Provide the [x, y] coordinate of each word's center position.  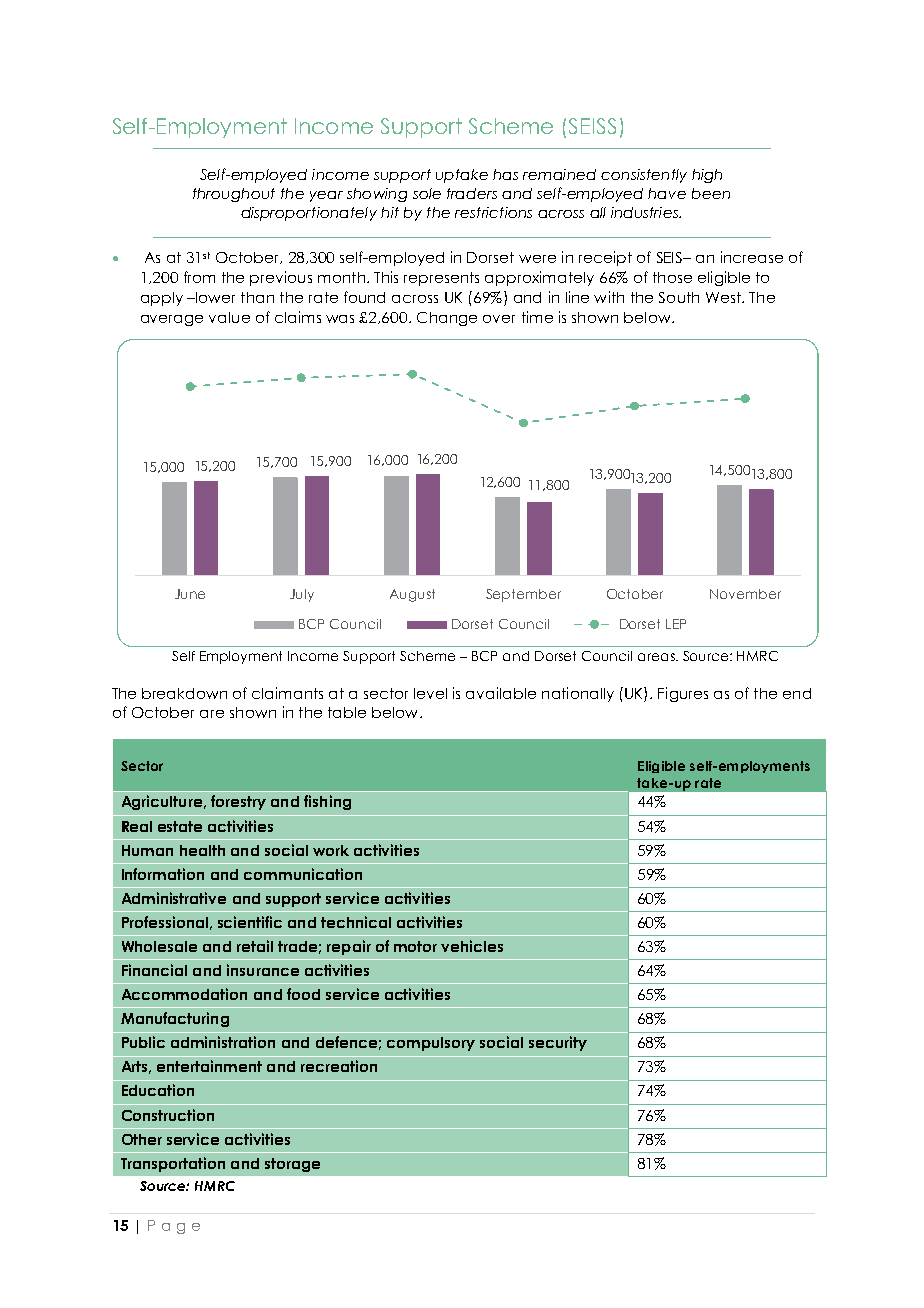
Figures [683, 694]
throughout [234, 195]
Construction [168, 1115]
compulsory [431, 1044]
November [745, 594]
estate [180, 826]
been [711, 193]
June [190, 594]
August [412, 595]
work [331, 850]
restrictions [493, 212]
